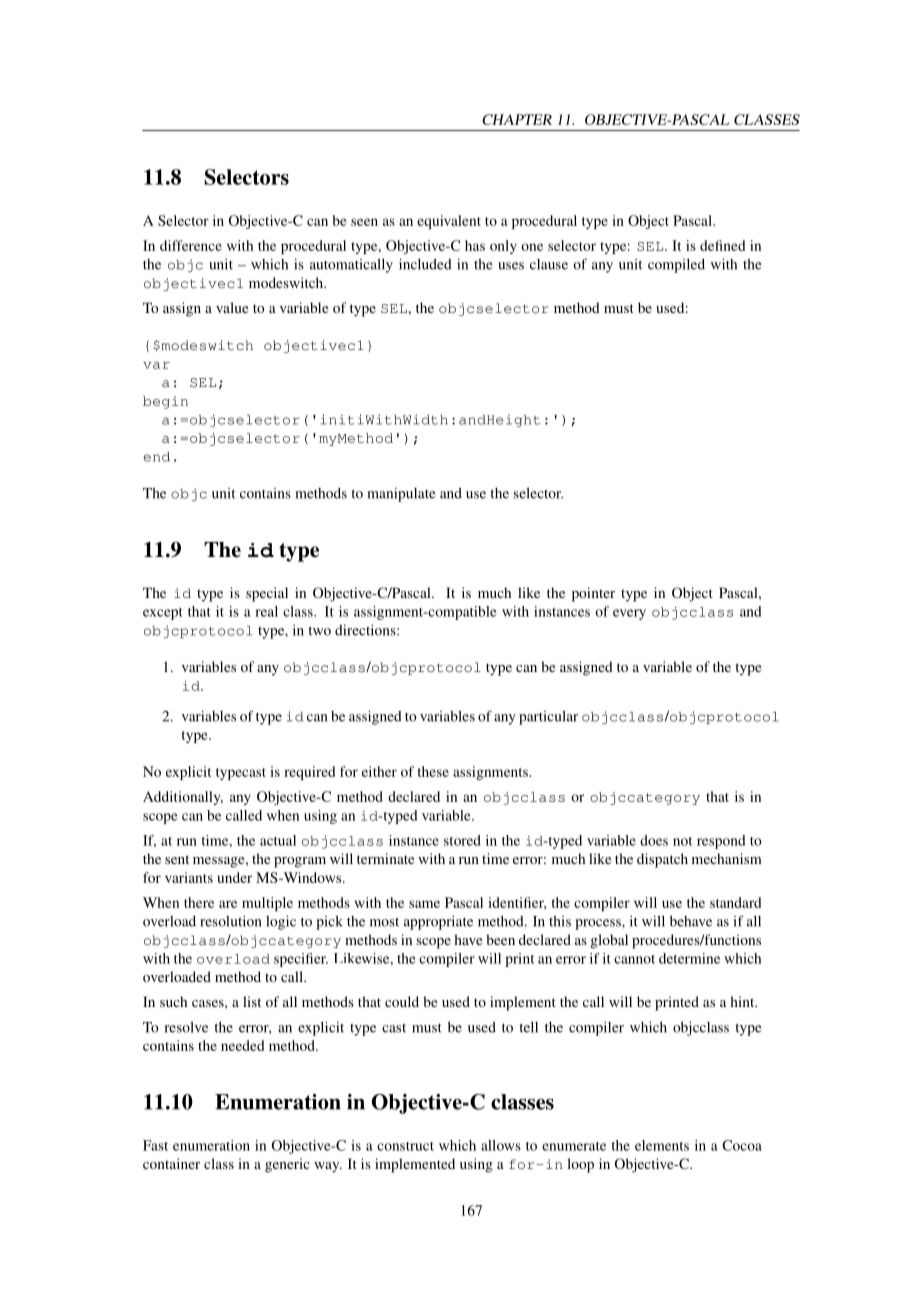  Describe the element at coordinates (629, 614) in the screenshot. I see `every` at that location.
